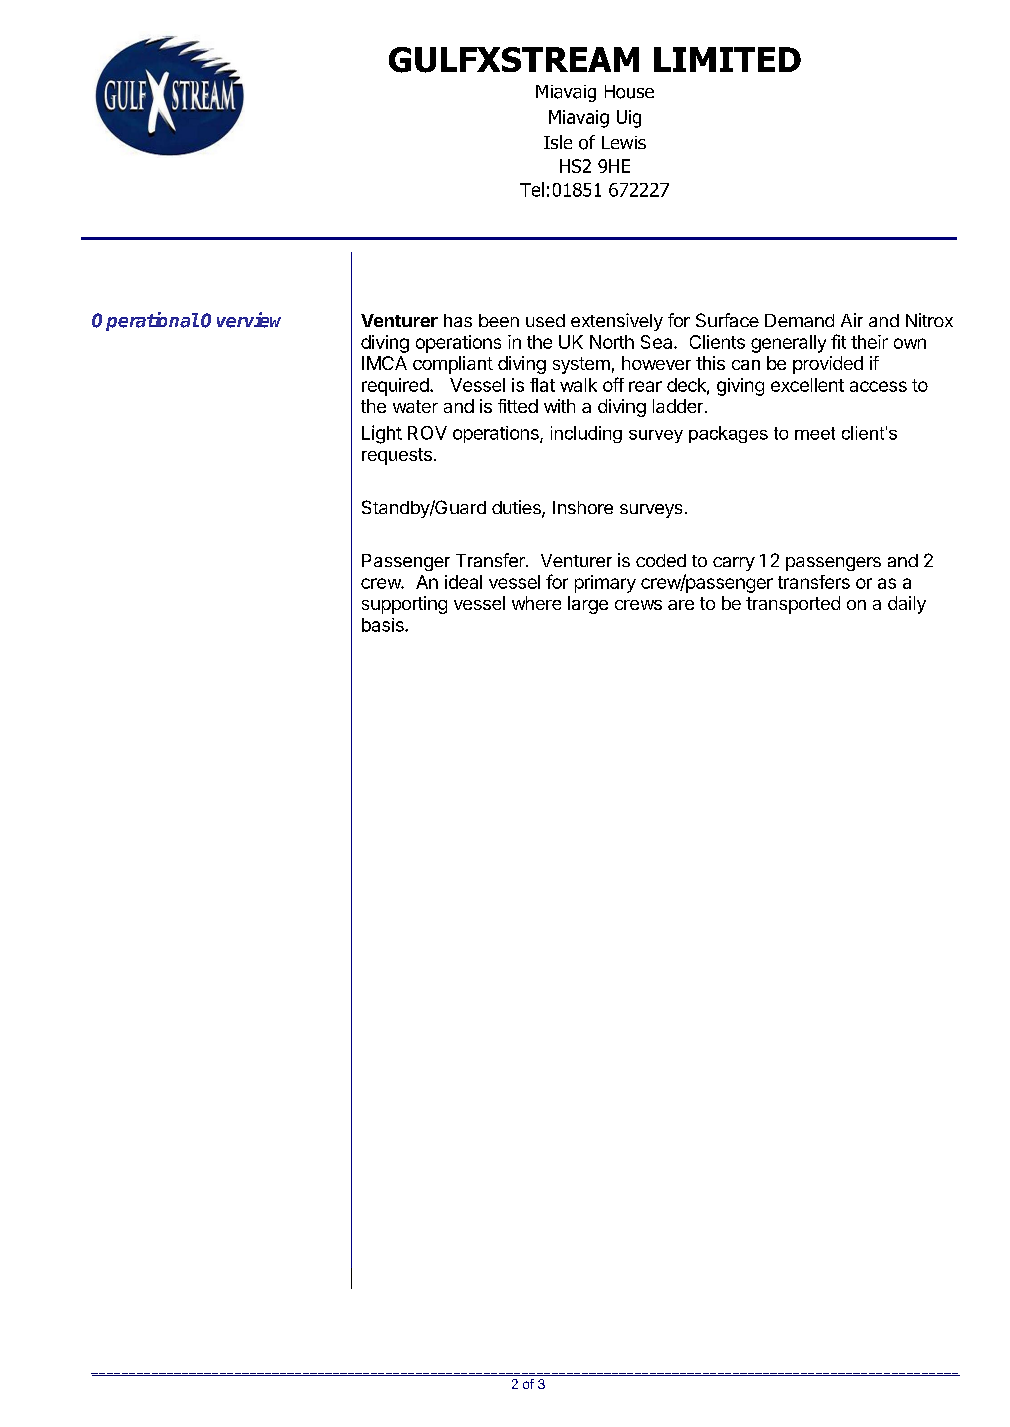 Image resolution: width=1010 pixels, height=1427 pixels. Describe the element at coordinates (545, 320) in the screenshot. I see `used` at that location.
